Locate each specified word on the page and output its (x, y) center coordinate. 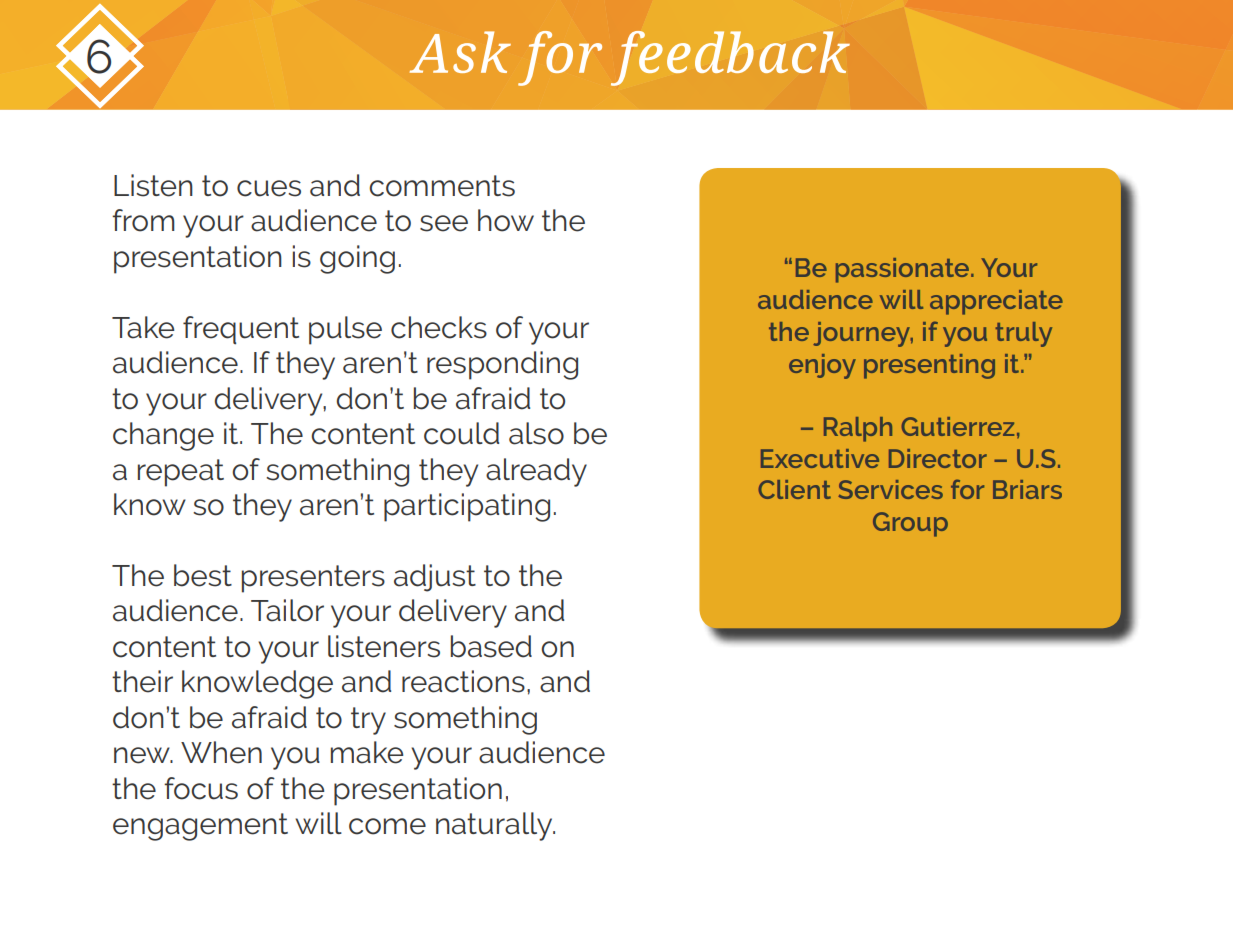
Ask (460, 52)
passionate (902, 270)
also (536, 433)
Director (938, 458)
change (163, 436)
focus (201, 788)
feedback (730, 58)
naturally (495, 826)
